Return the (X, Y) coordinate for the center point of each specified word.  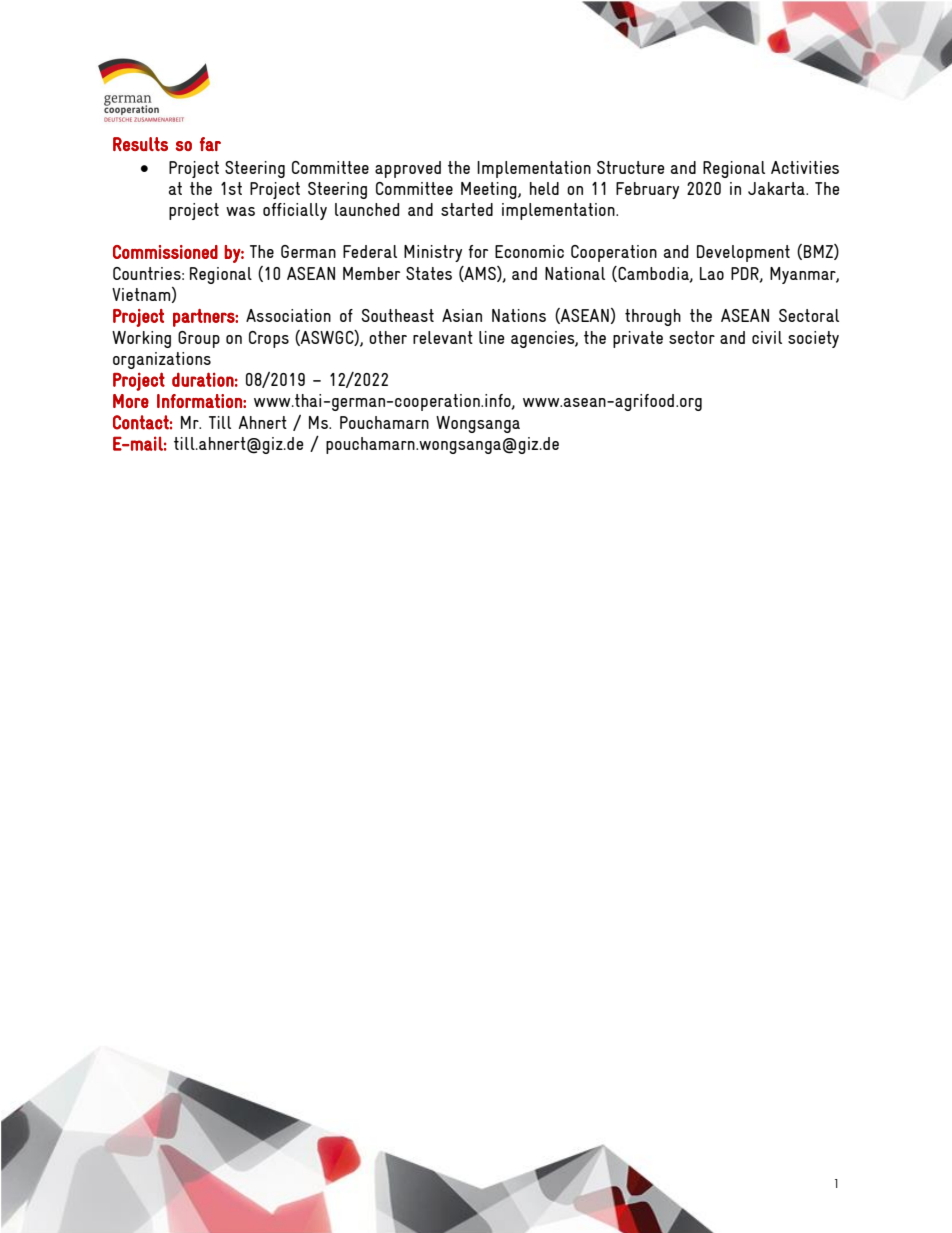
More (131, 401)
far (210, 144)
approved (408, 169)
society (813, 339)
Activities (805, 167)
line (491, 337)
